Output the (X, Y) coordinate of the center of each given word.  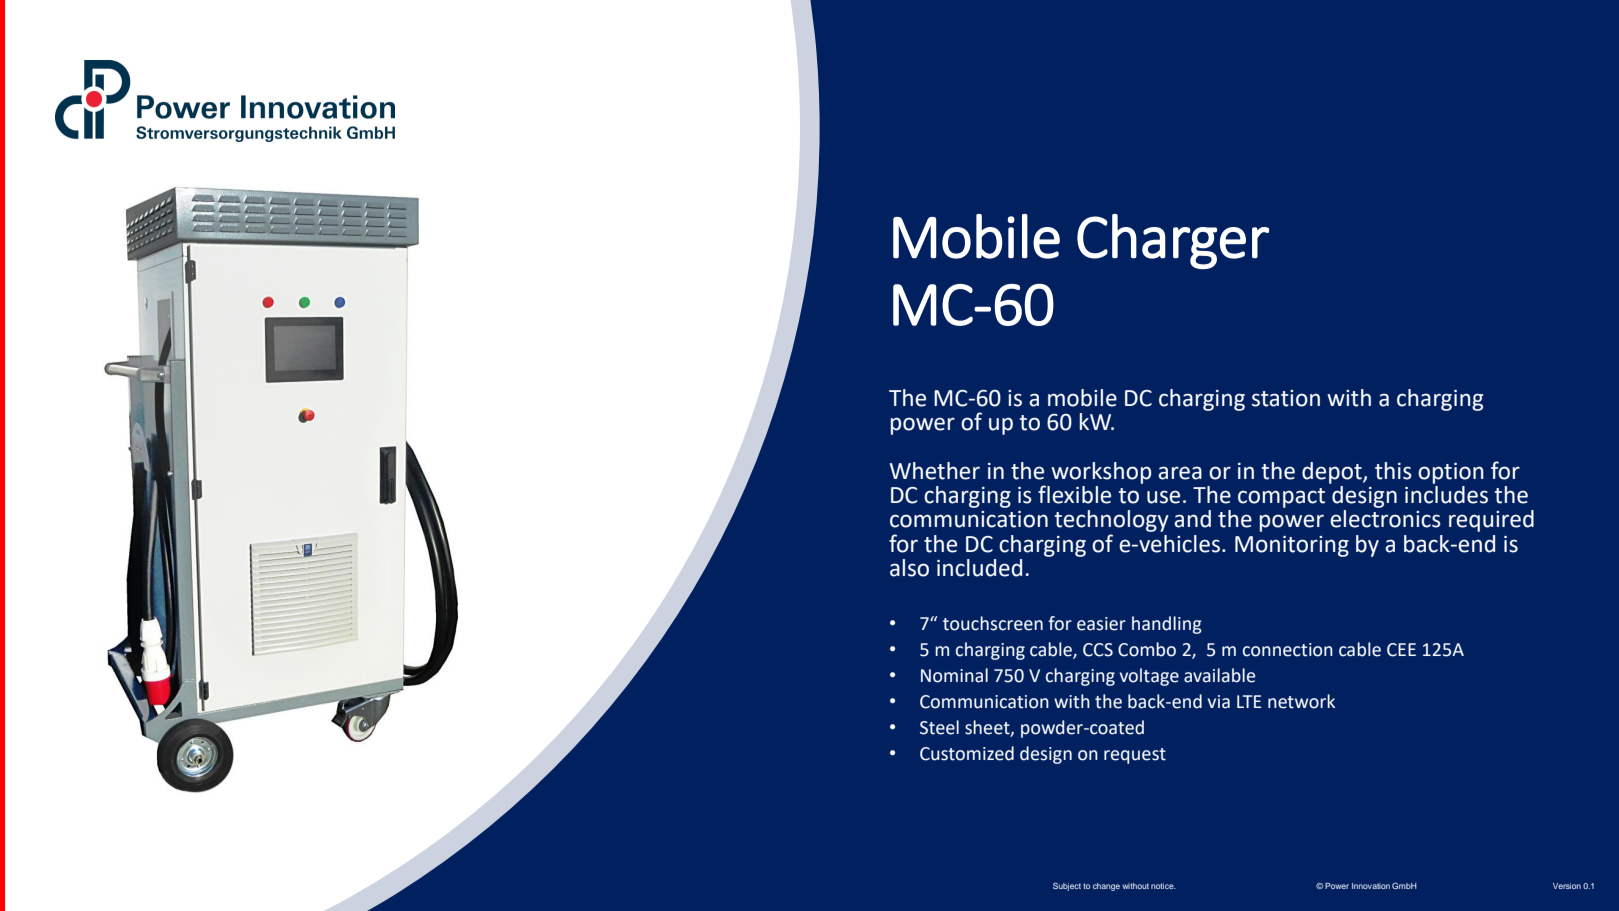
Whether (935, 471)
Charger (1173, 241)
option (1451, 473)
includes (1446, 493)
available (1219, 675)
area (1180, 473)
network (1301, 701)
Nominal (954, 675)
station (1286, 398)
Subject (1067, 886)
